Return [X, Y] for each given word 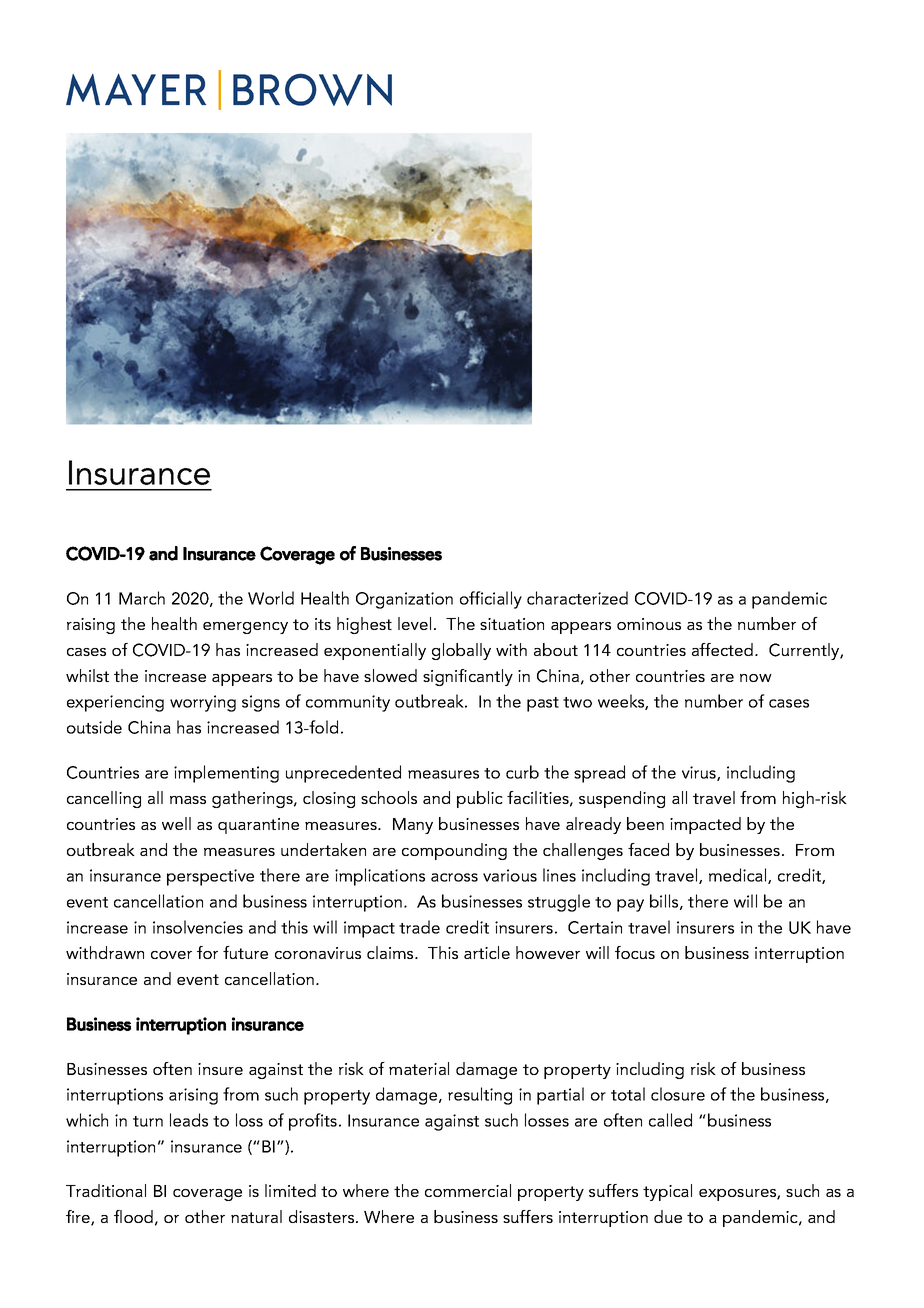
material [419, 1068]
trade [419, 927]
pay [630, 905]
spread [599, 774]
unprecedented [343, 774]
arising [193, 1096]
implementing [226, 774]
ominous [649, 624]
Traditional [106, 1190]
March [142, 598]
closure [678, 1094]
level [414, 623]
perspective [210, 877]
